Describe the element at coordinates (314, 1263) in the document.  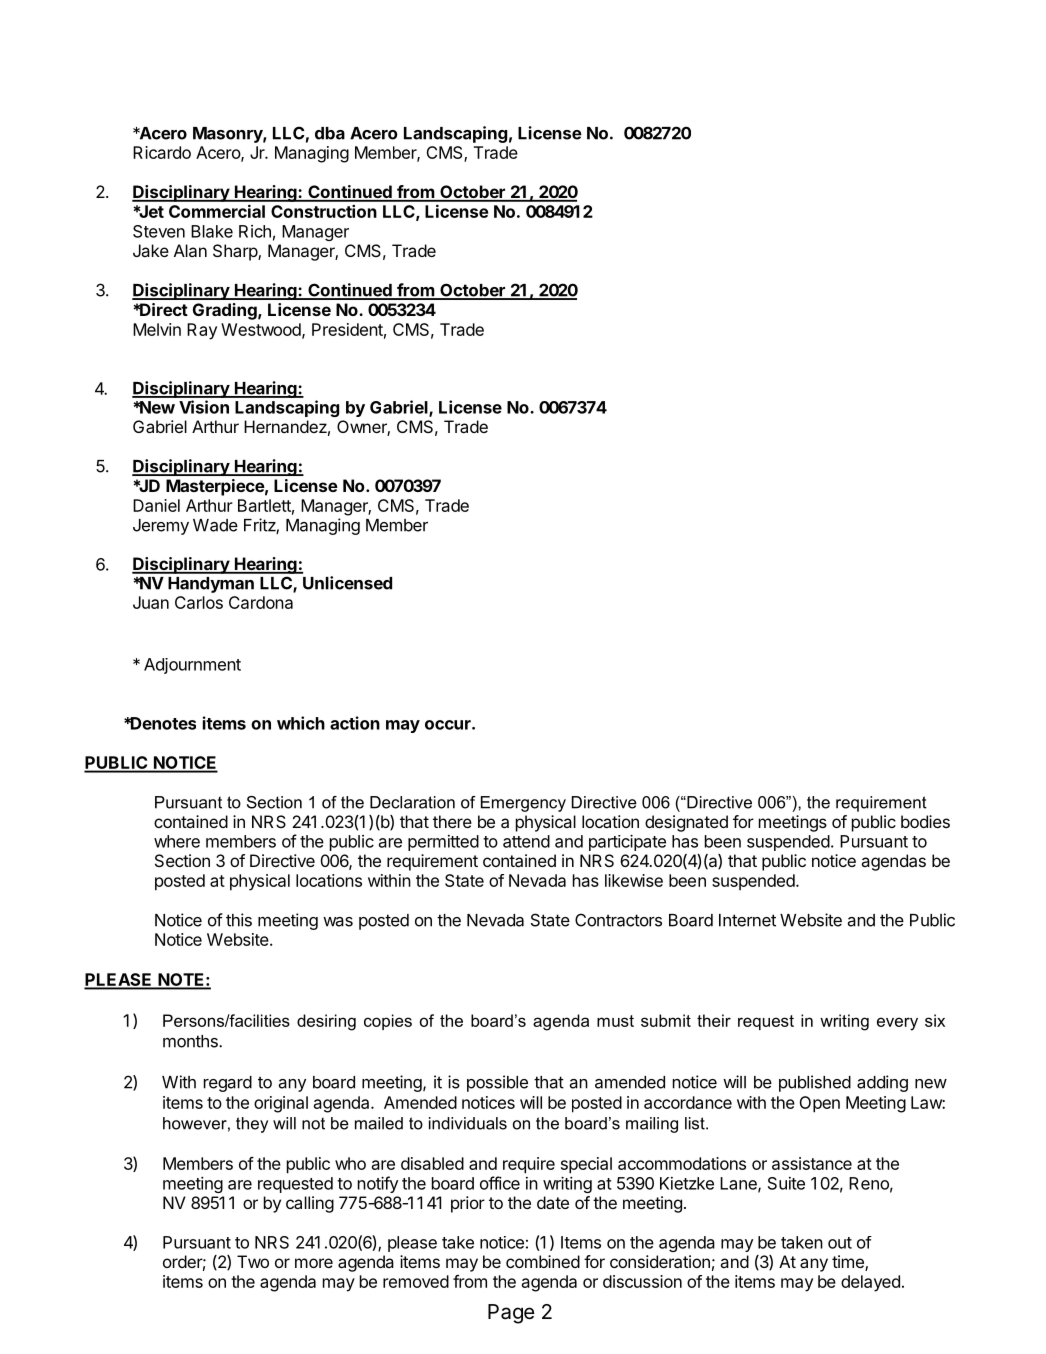
I see `more` at that location.
